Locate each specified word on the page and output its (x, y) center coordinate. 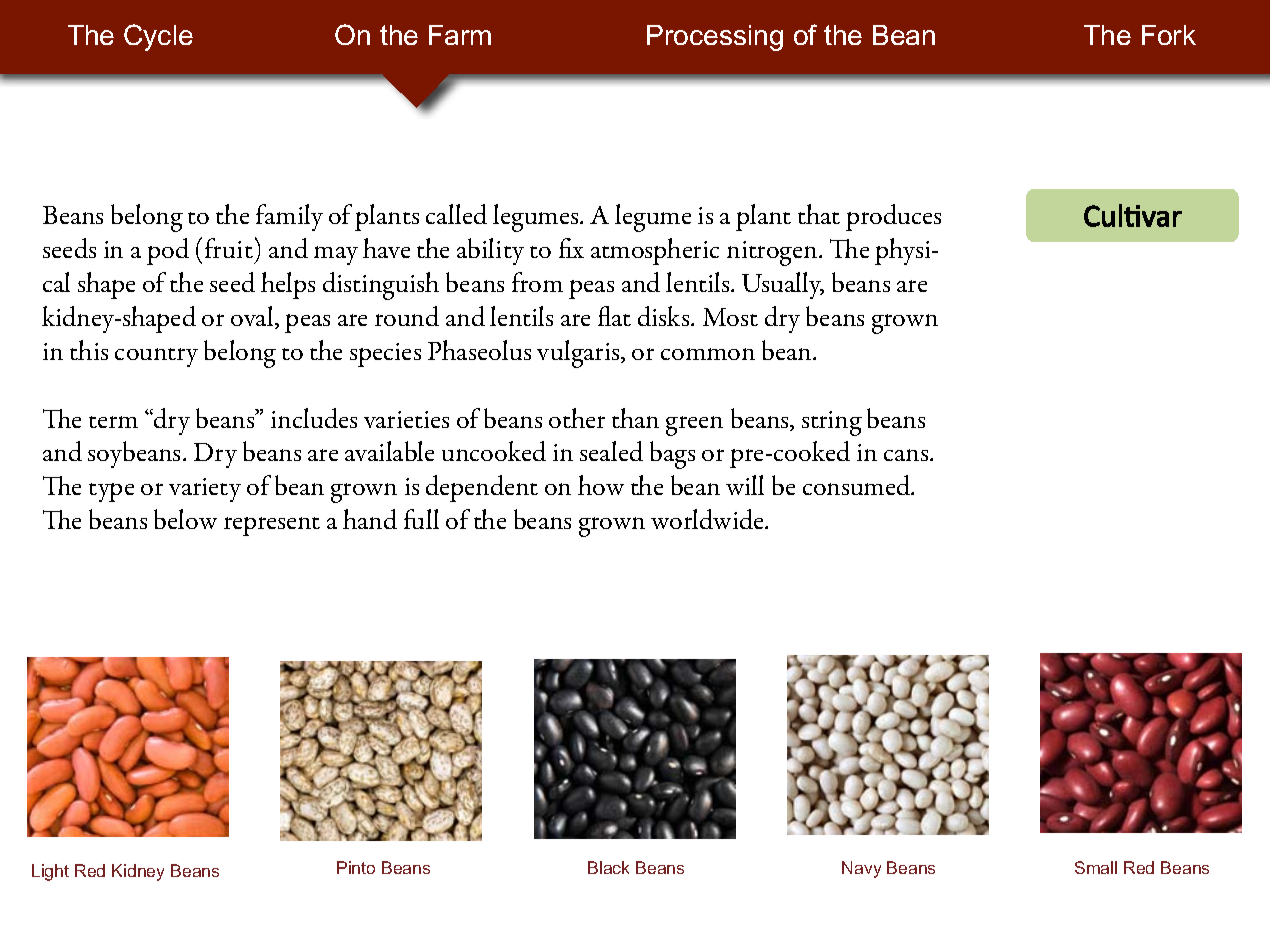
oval (253, 317)
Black (608, 867)
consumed (858, 485)
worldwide (708, 519)
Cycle (158, 37)
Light (50, 872)
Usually (783, 285)
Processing (715, 38)
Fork (1169, 35)
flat (614, 316)
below (185, 519)
